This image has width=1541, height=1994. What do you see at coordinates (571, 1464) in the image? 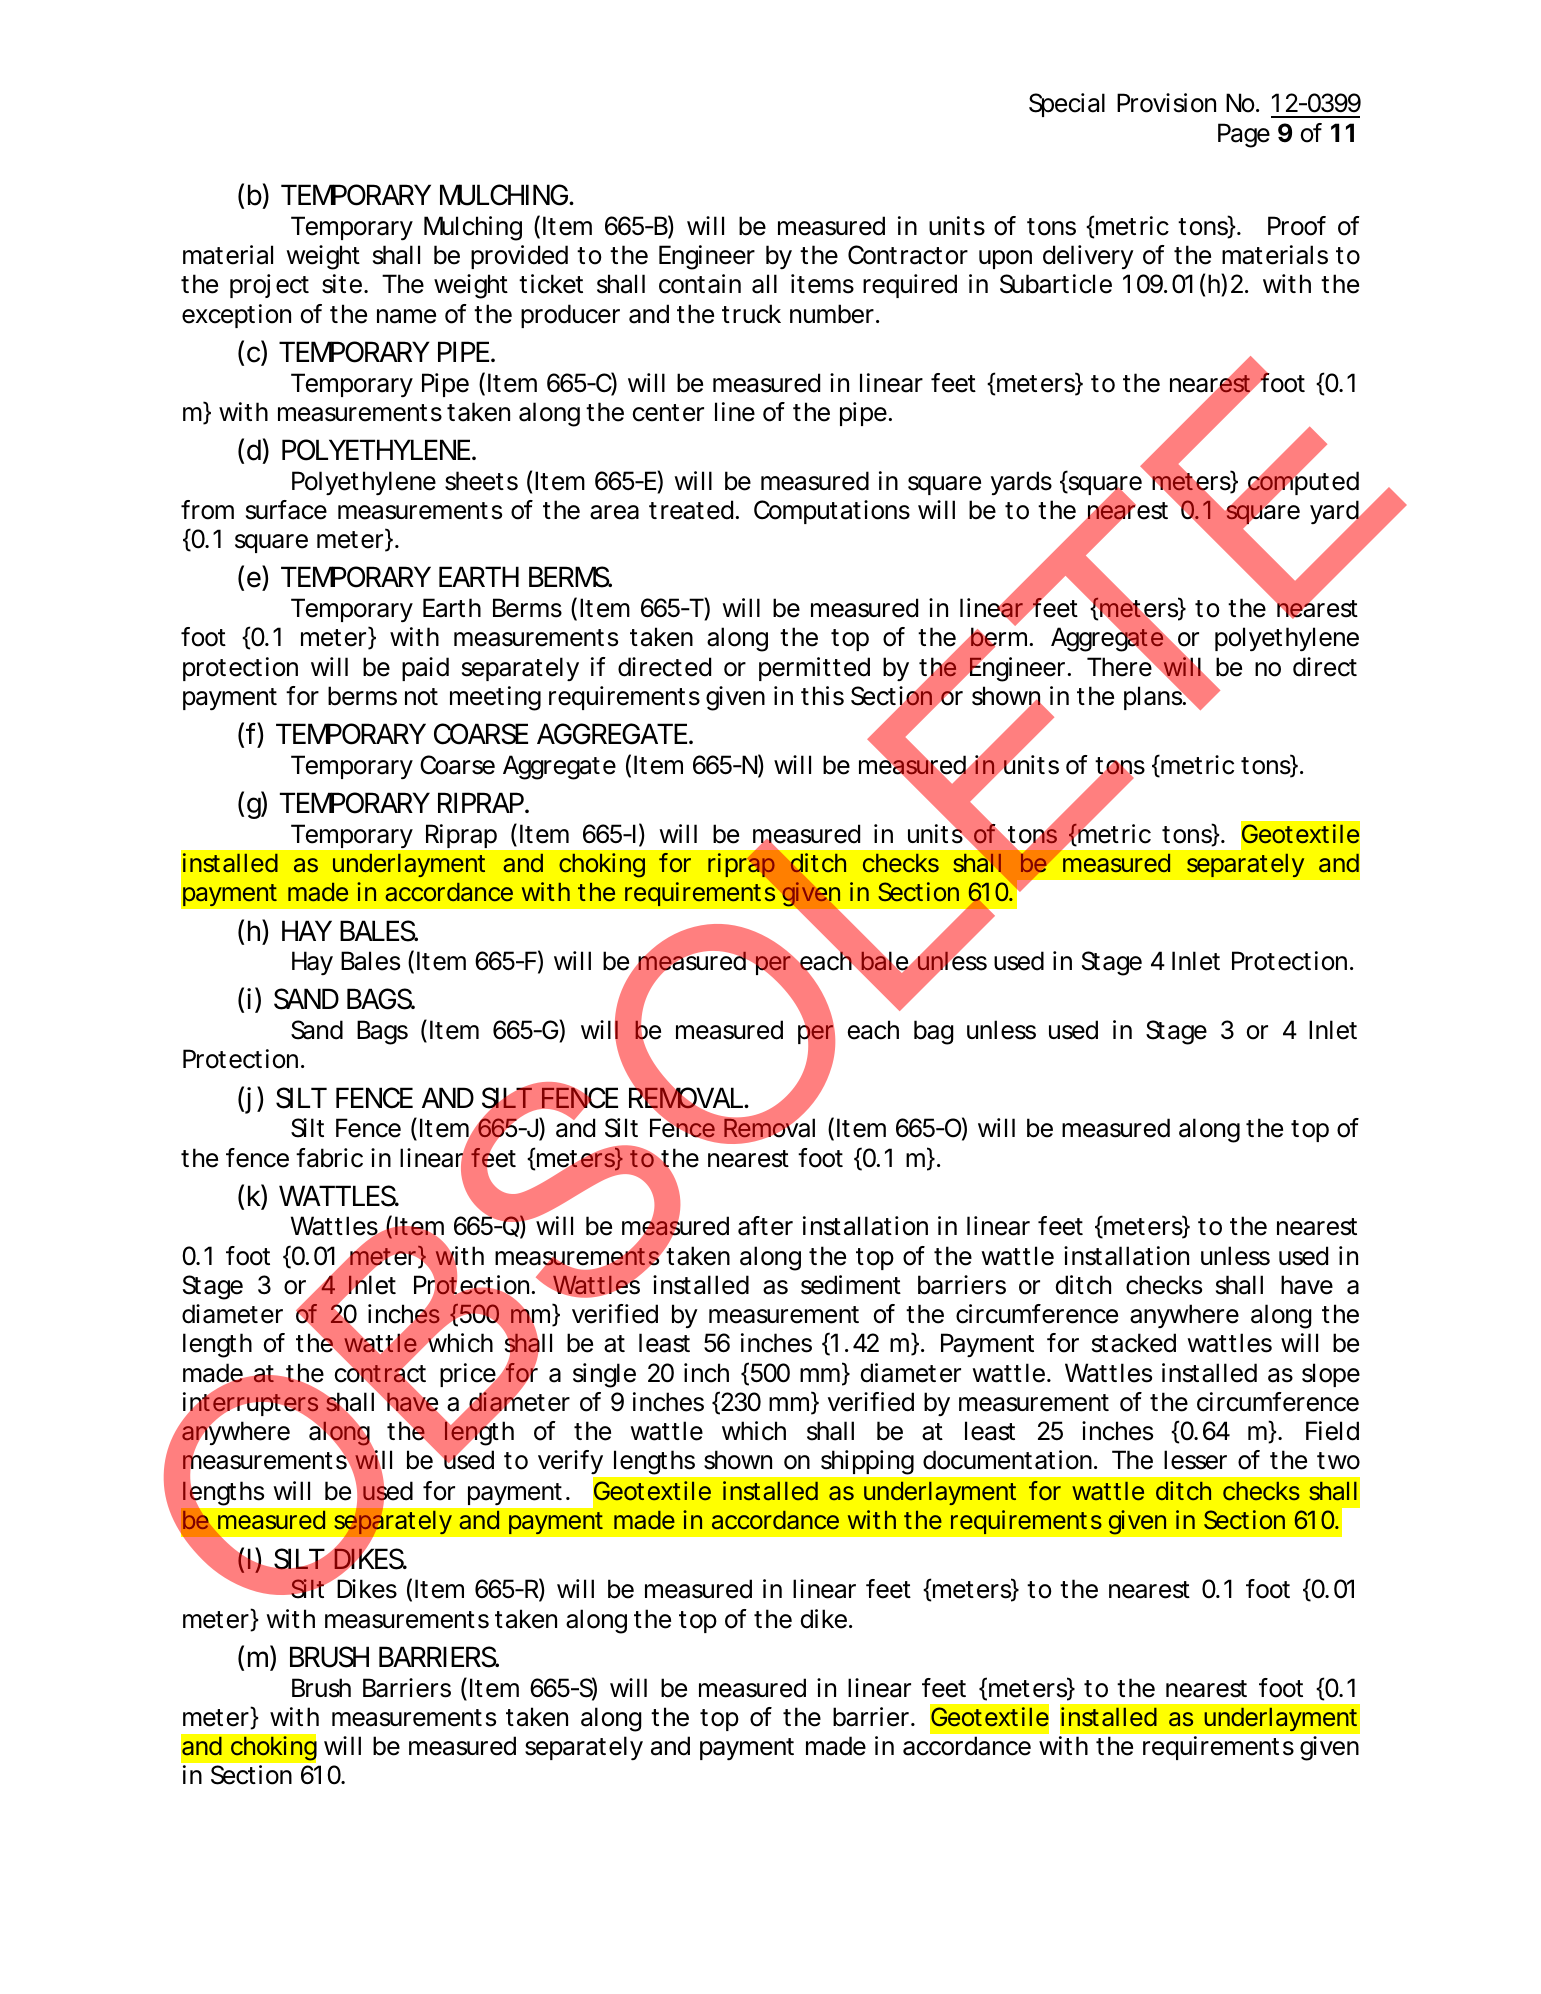
I see `verify` at bounding box center [571, 1464].
